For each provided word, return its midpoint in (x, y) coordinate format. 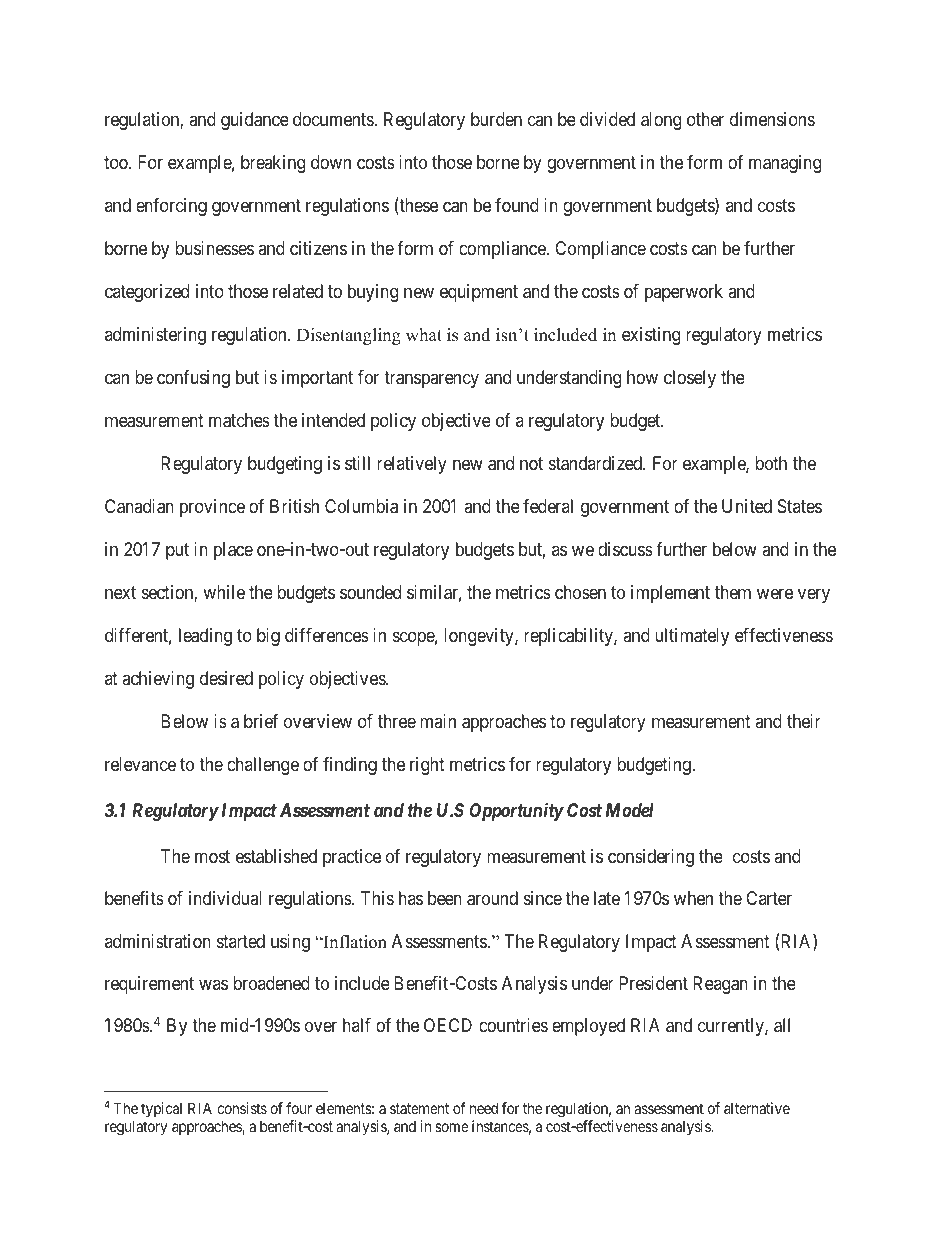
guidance (255, 121)
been (445, 898)
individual (225, 898)
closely (690, 379)
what (424, 334)
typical (161, 1109)
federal (548, 506)
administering (155, 336)
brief (261, 721)
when (693, 898)
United (747, 506)
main (438, 721)
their (804, 721)
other (705, 119)
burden (496, 119)
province (212, 508)
